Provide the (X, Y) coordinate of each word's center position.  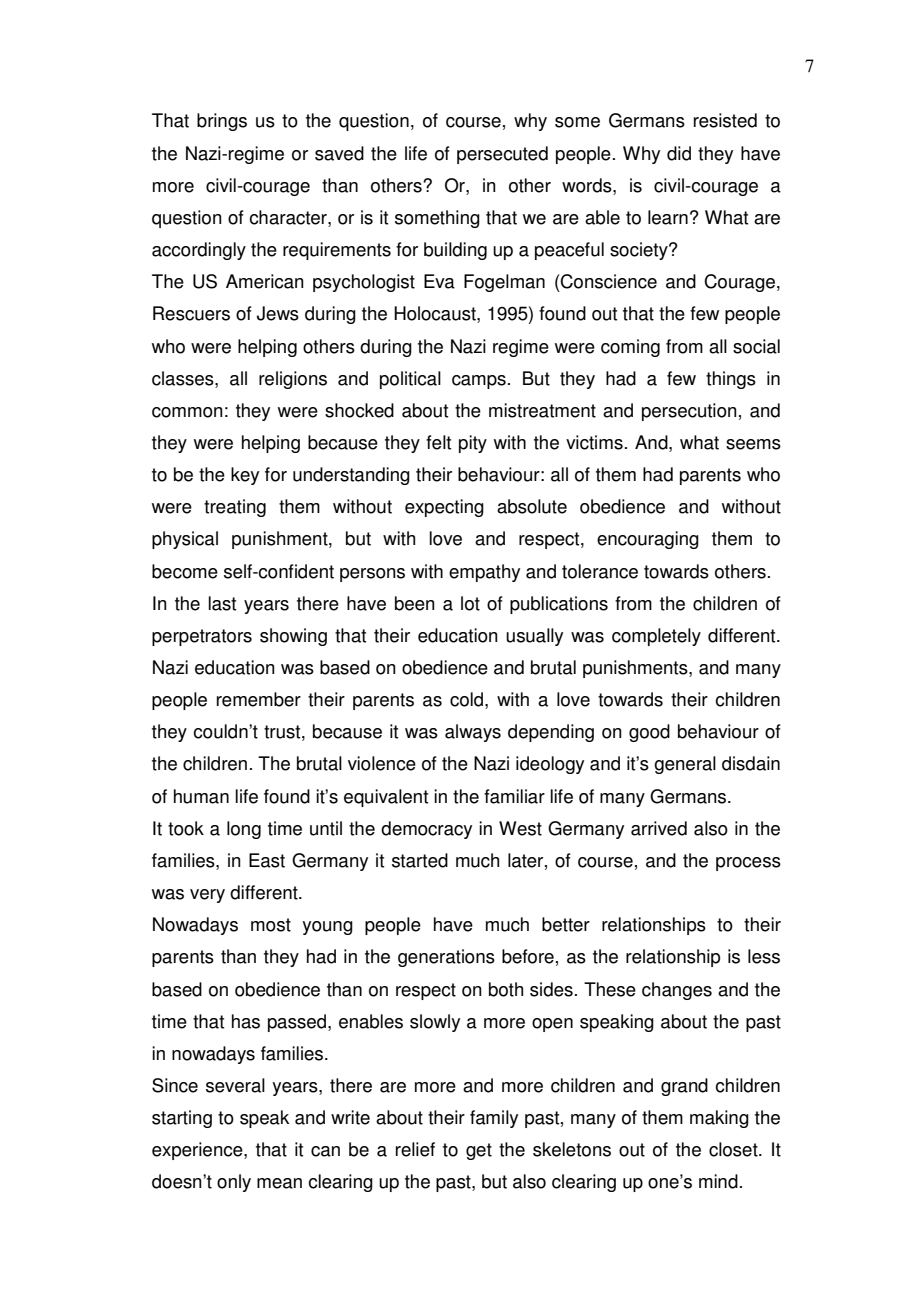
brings (222, 122)
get (479, 1151)
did (679, 153)
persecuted (502, 155)
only (234, 1183)
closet (734, 1149)
